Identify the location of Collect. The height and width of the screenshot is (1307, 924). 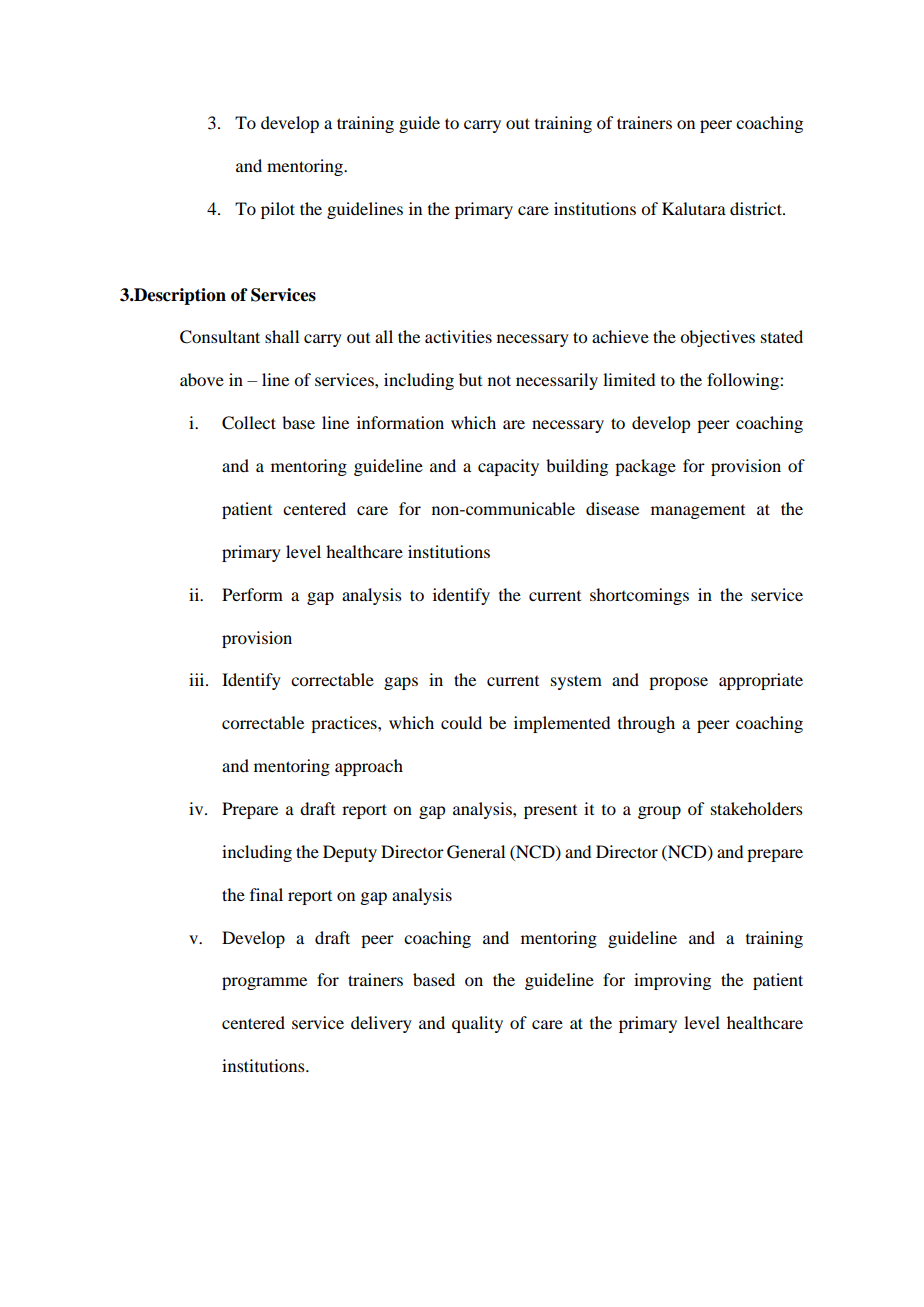
(249, 423).
